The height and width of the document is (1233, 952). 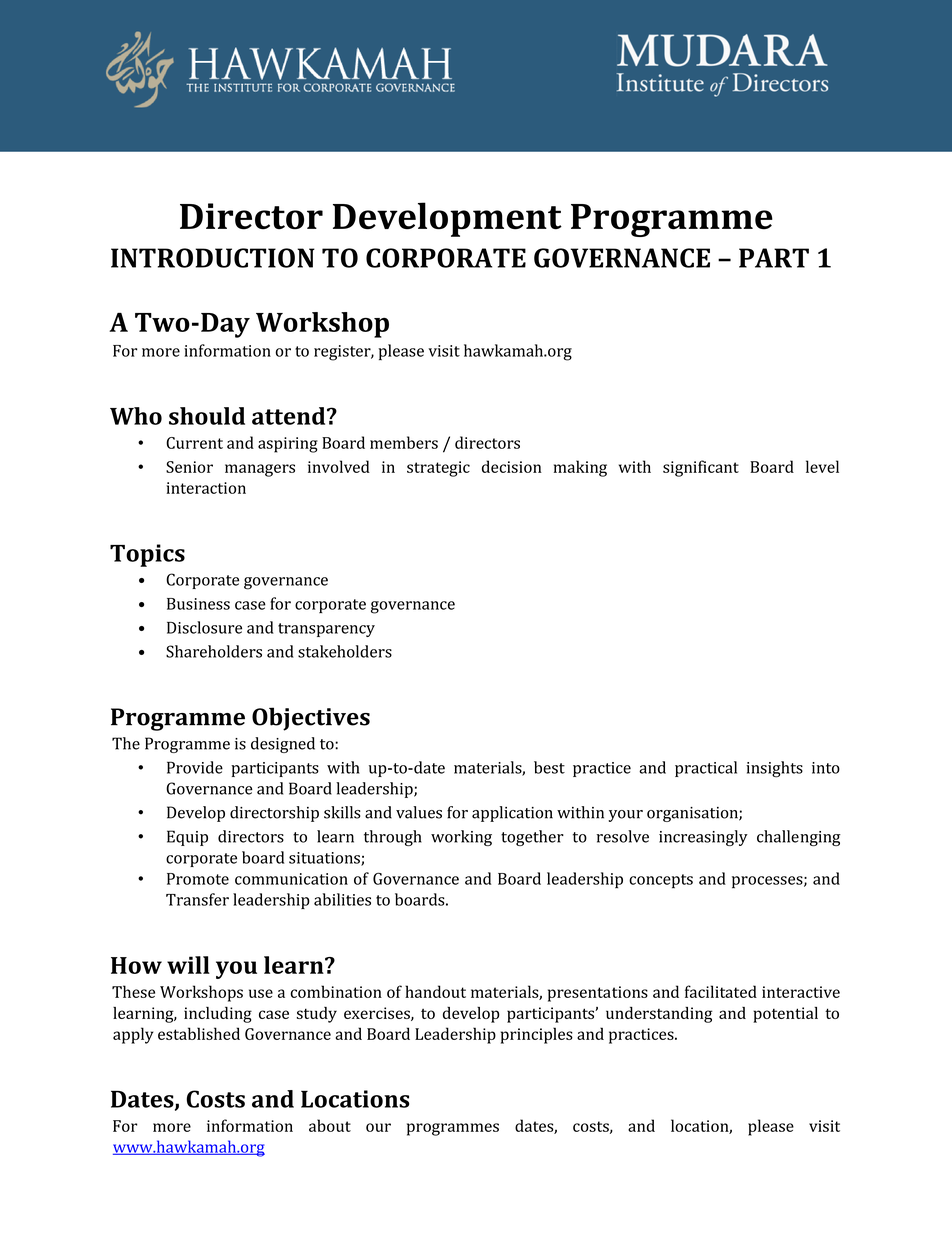 What do you see at coordinates (213, 258) in the document?
I see `INTRODUCTION` at bounding box center [213, 258].
